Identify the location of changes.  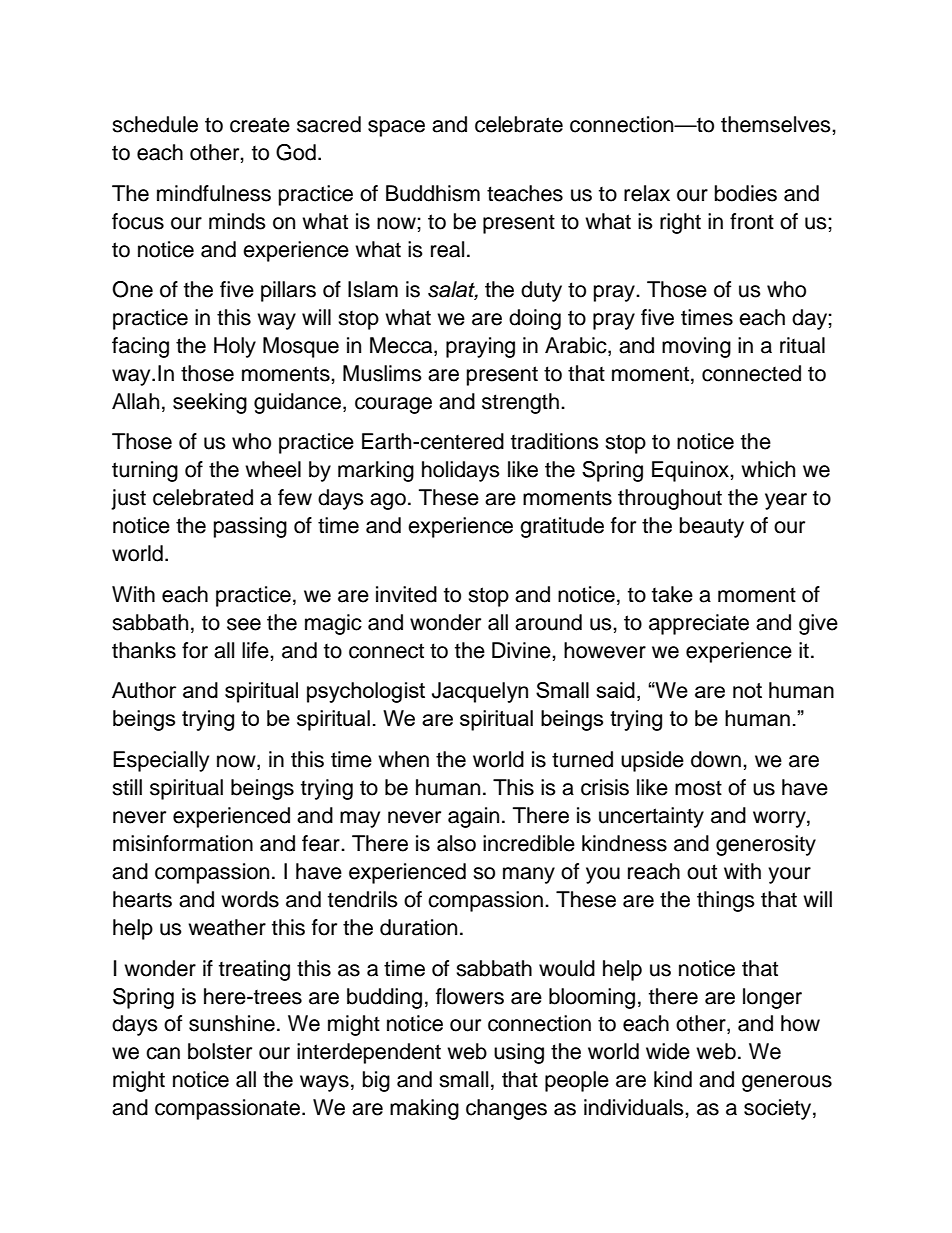
(506, 1109).
